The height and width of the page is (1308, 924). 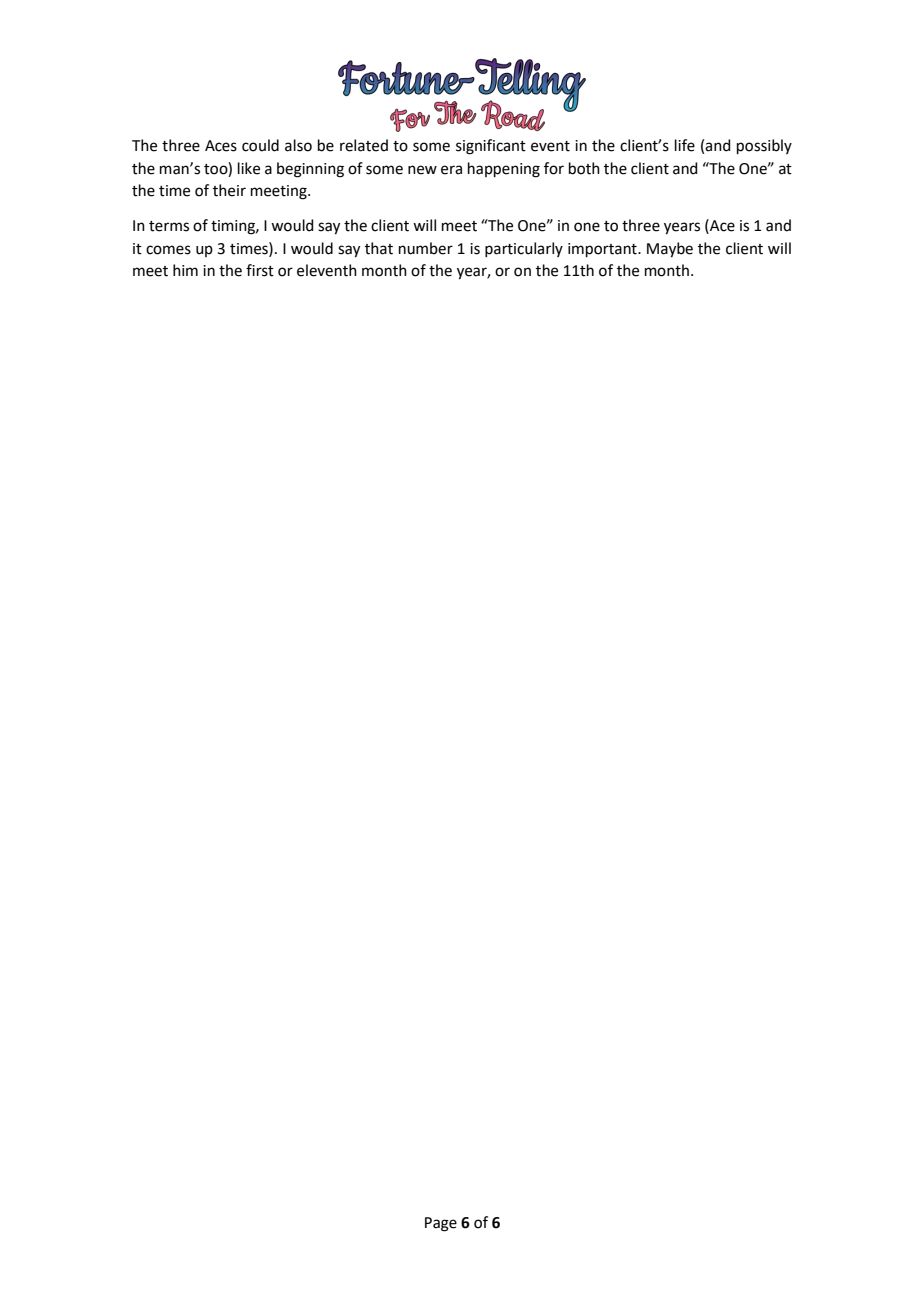 What do you see at coordinates (249, 168) in the page?
I see `like` at bounding box center [249, 168].
